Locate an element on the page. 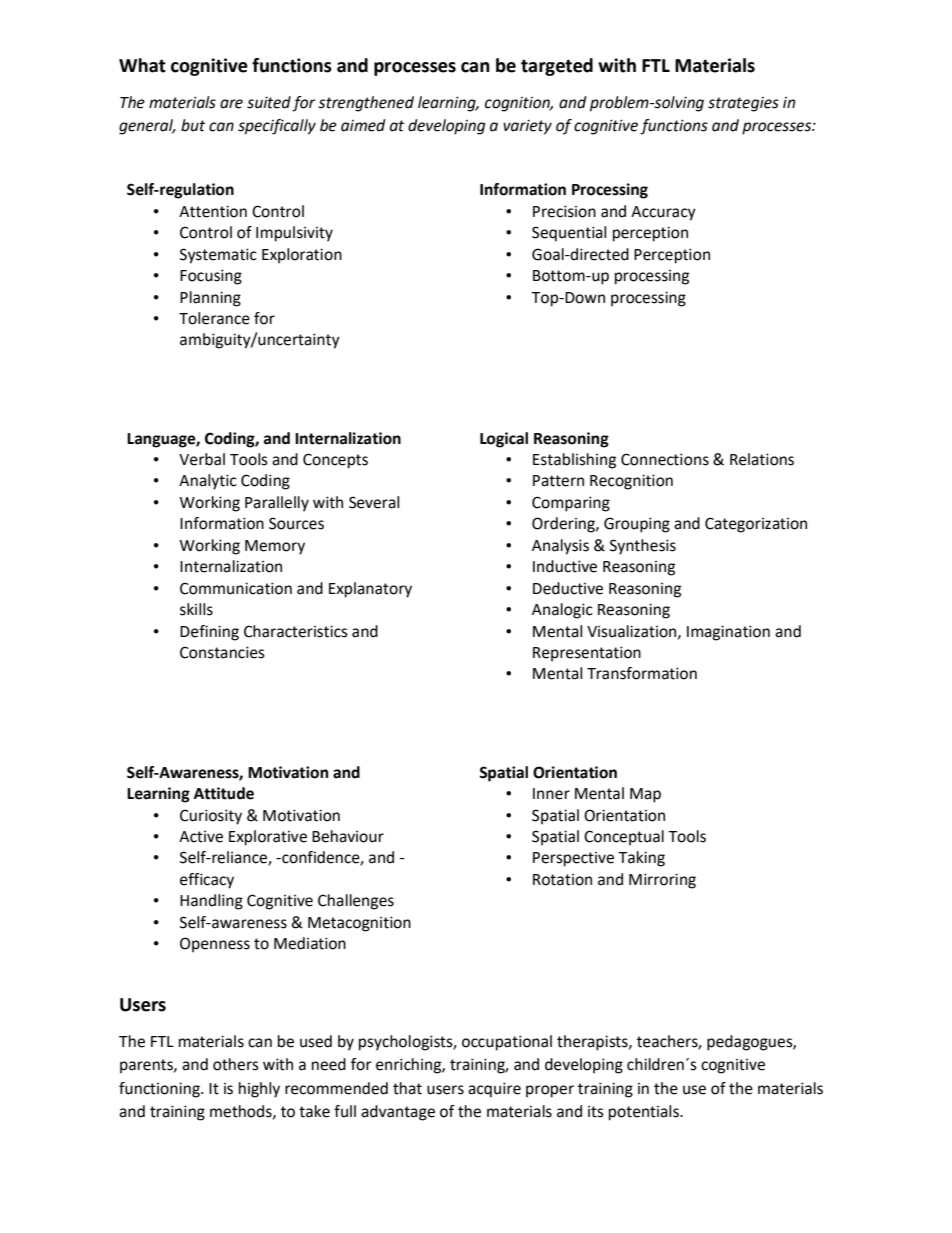 The height and width of the image is (1233, 952). potentials is located at coordinates (645, 1113).
